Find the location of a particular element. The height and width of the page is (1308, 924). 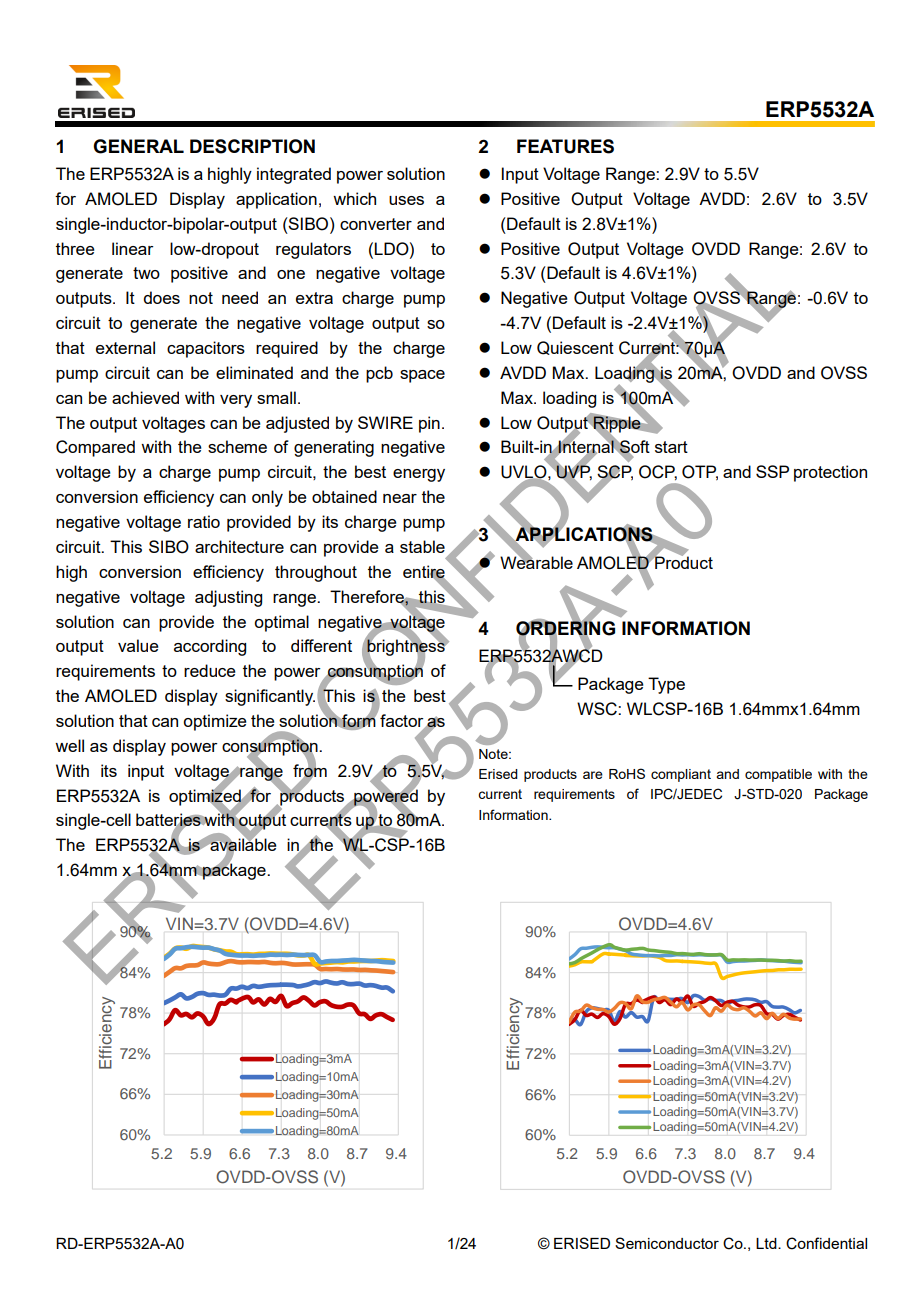

SSP is located at coordinates (772, 471).
